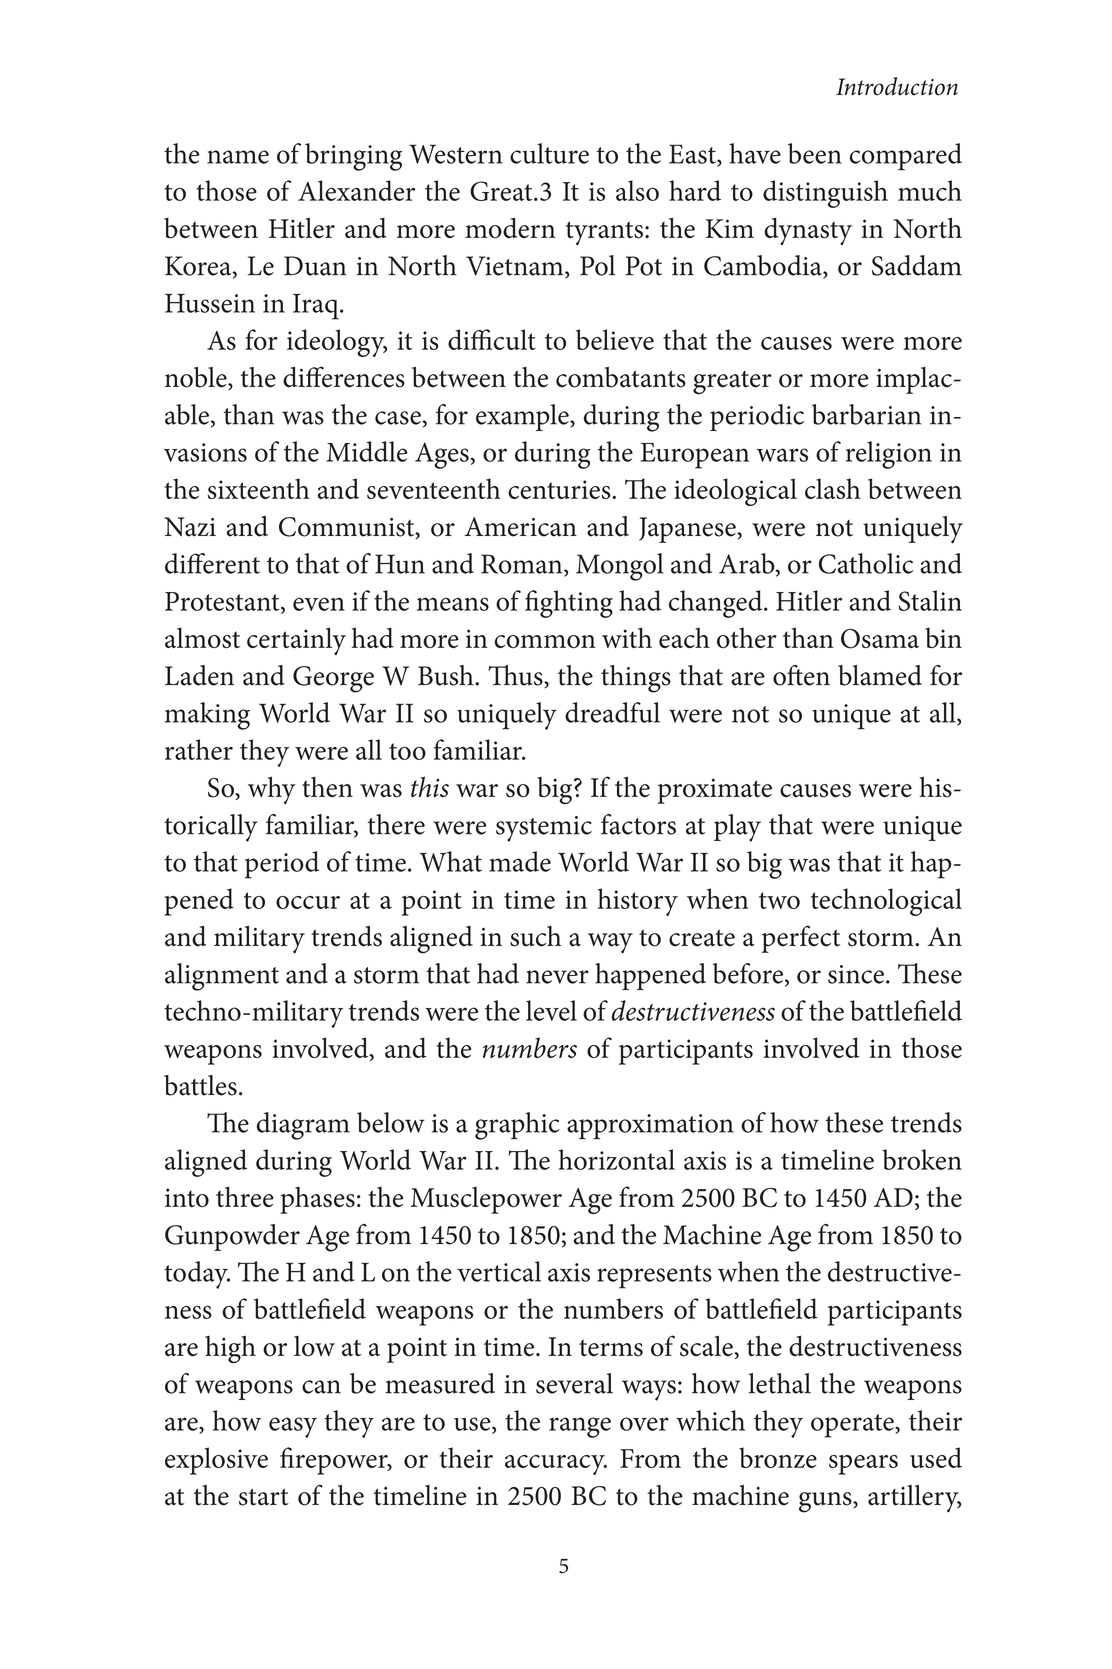 This image has height=1669, width=1112. Describe the element at coordinates (737, 828) in the image. I see `play` at that location.
